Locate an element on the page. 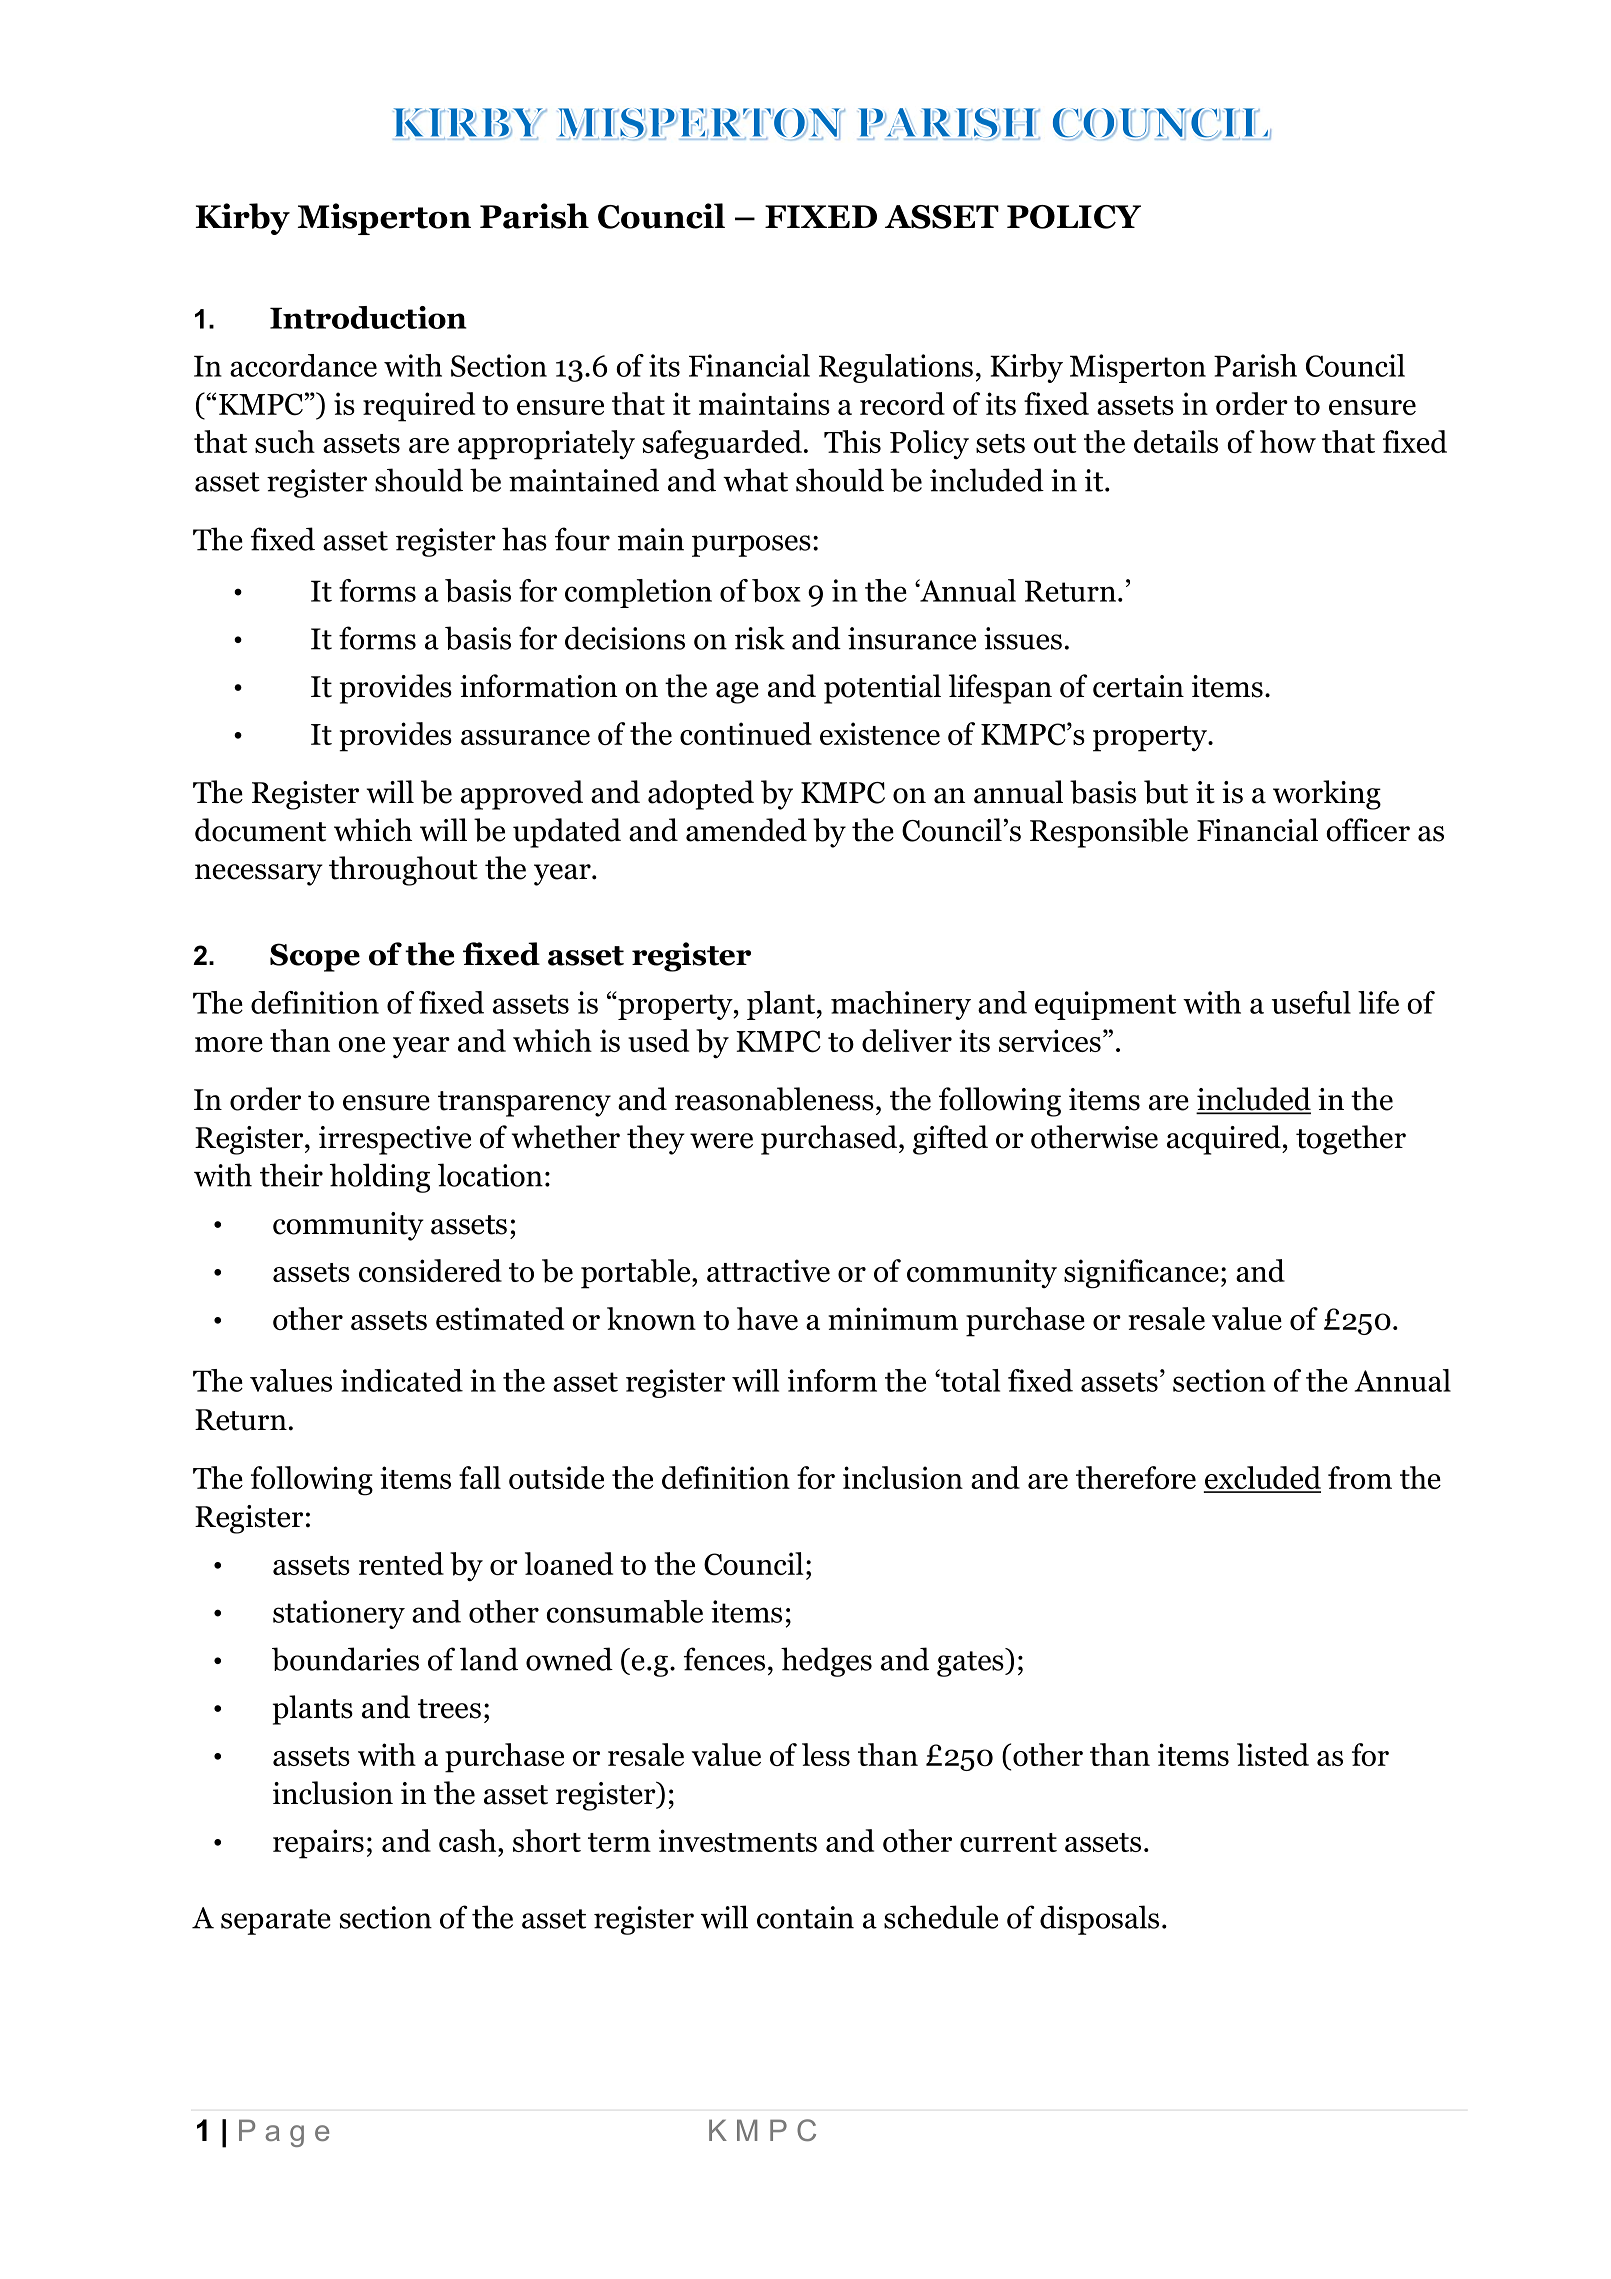 Image resolution: width=1611 pixels, height=2279 pixels. repairs is located at coordinates (318, 1844).
